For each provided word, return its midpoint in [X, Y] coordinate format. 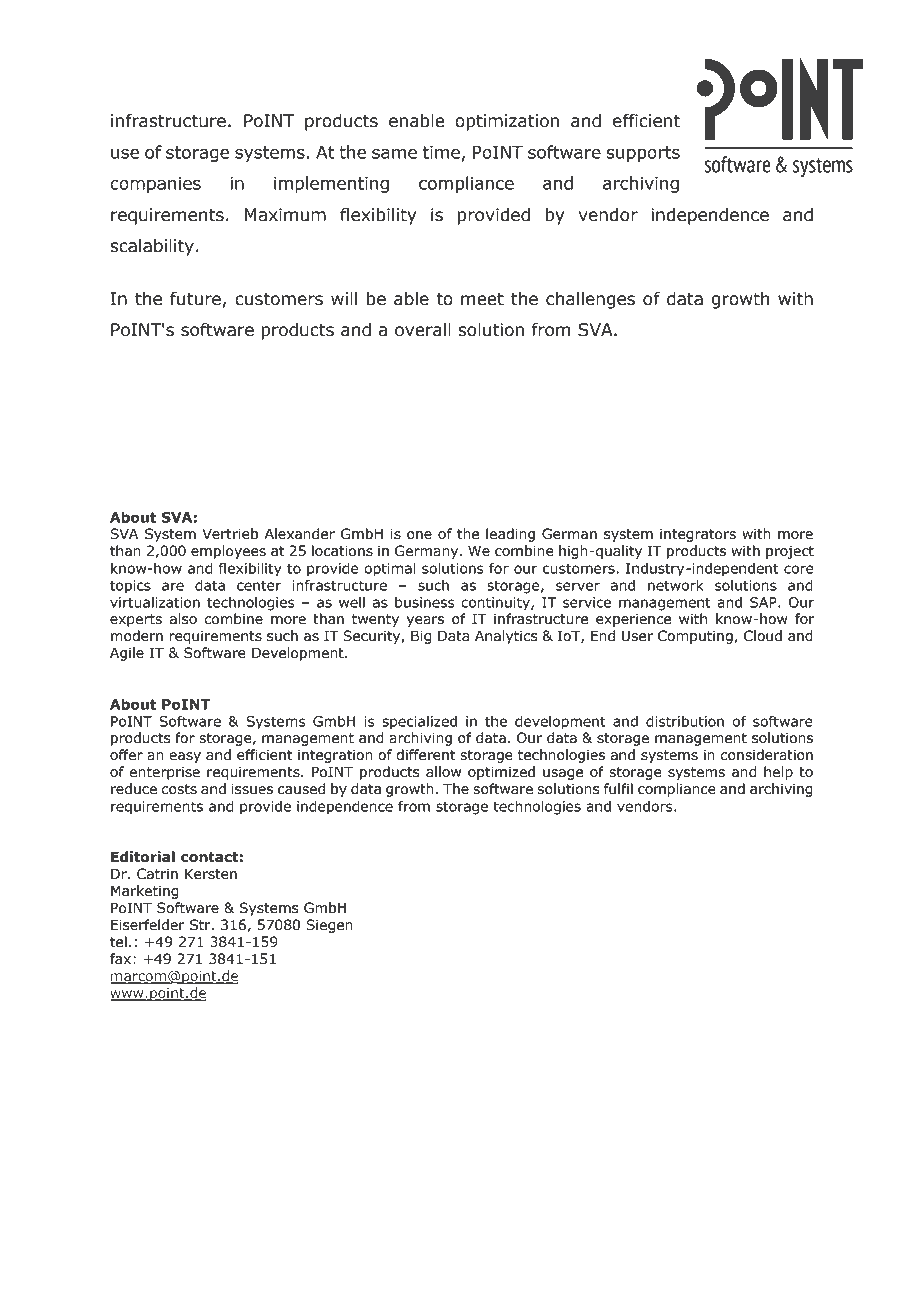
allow [443, 772]
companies [155, 185]
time [441, 152]
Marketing [145, 892]
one [419, 535]
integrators [698, 535]
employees [228, 552]
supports [643, 154]
